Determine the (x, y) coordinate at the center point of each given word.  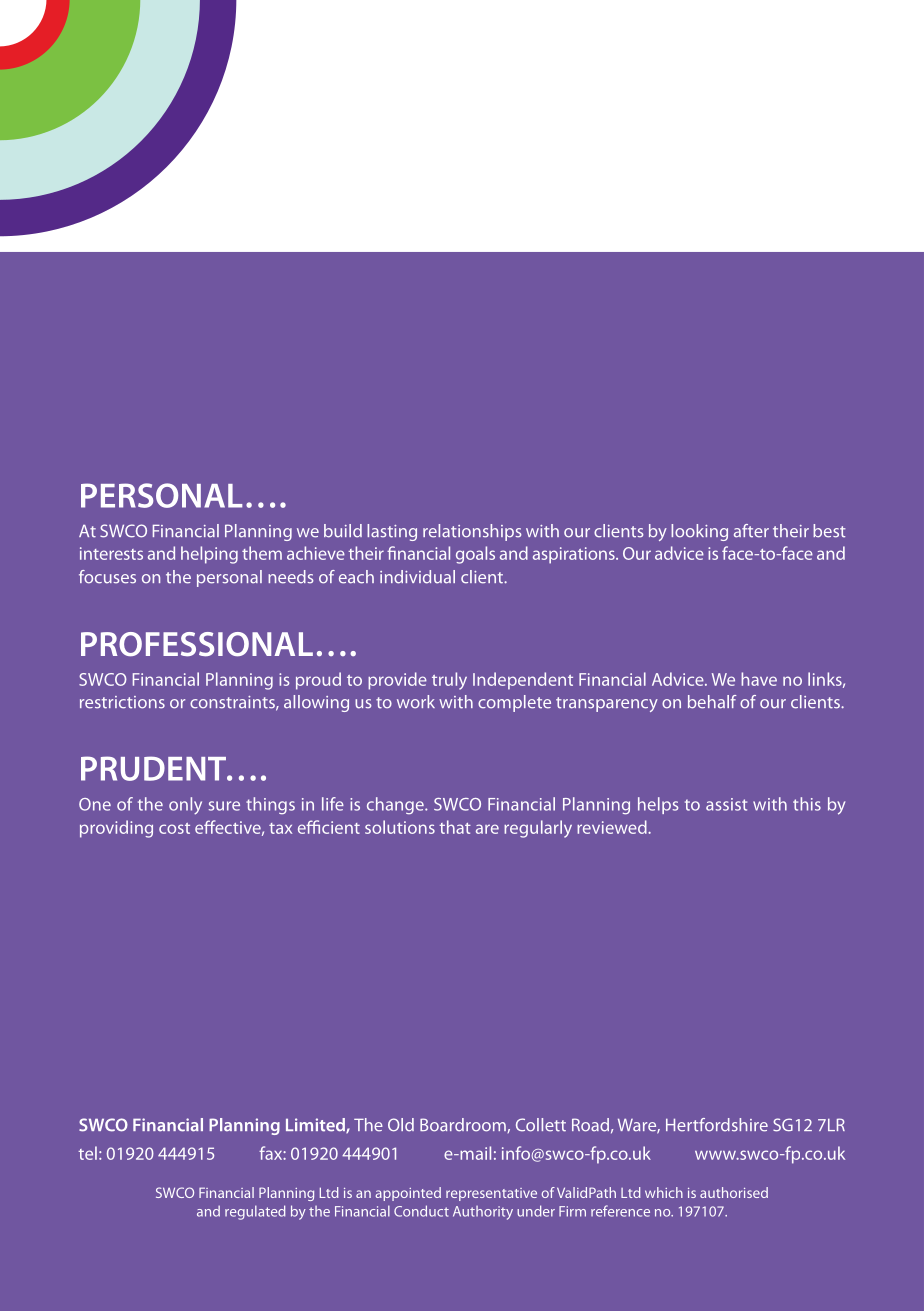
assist (726, 804)
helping (209, 555)
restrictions (122, 702)
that (455, 827)
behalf (712, 702)
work (416, 702)
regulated (255, 1212)
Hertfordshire (717, 1125)
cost (174, 828)
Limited (316, 1126)
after (751, 531)
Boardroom (464, 1125)
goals (475, 555)
